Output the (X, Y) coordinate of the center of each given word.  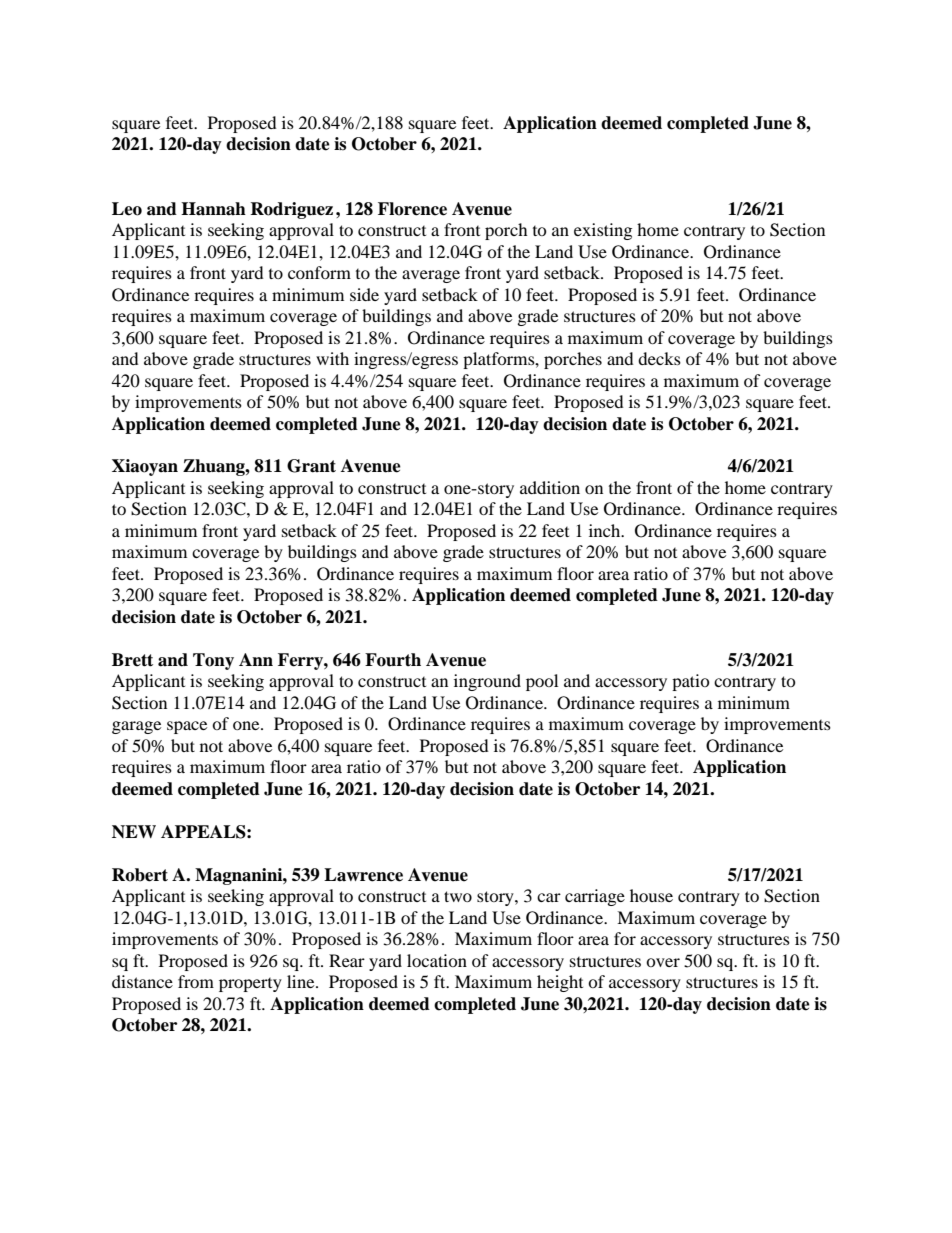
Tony (213, 661)
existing (603, 231)
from (196, 981)
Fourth (393, 660)
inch (606, 530)
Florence (412, 209)
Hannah (213, 209)
